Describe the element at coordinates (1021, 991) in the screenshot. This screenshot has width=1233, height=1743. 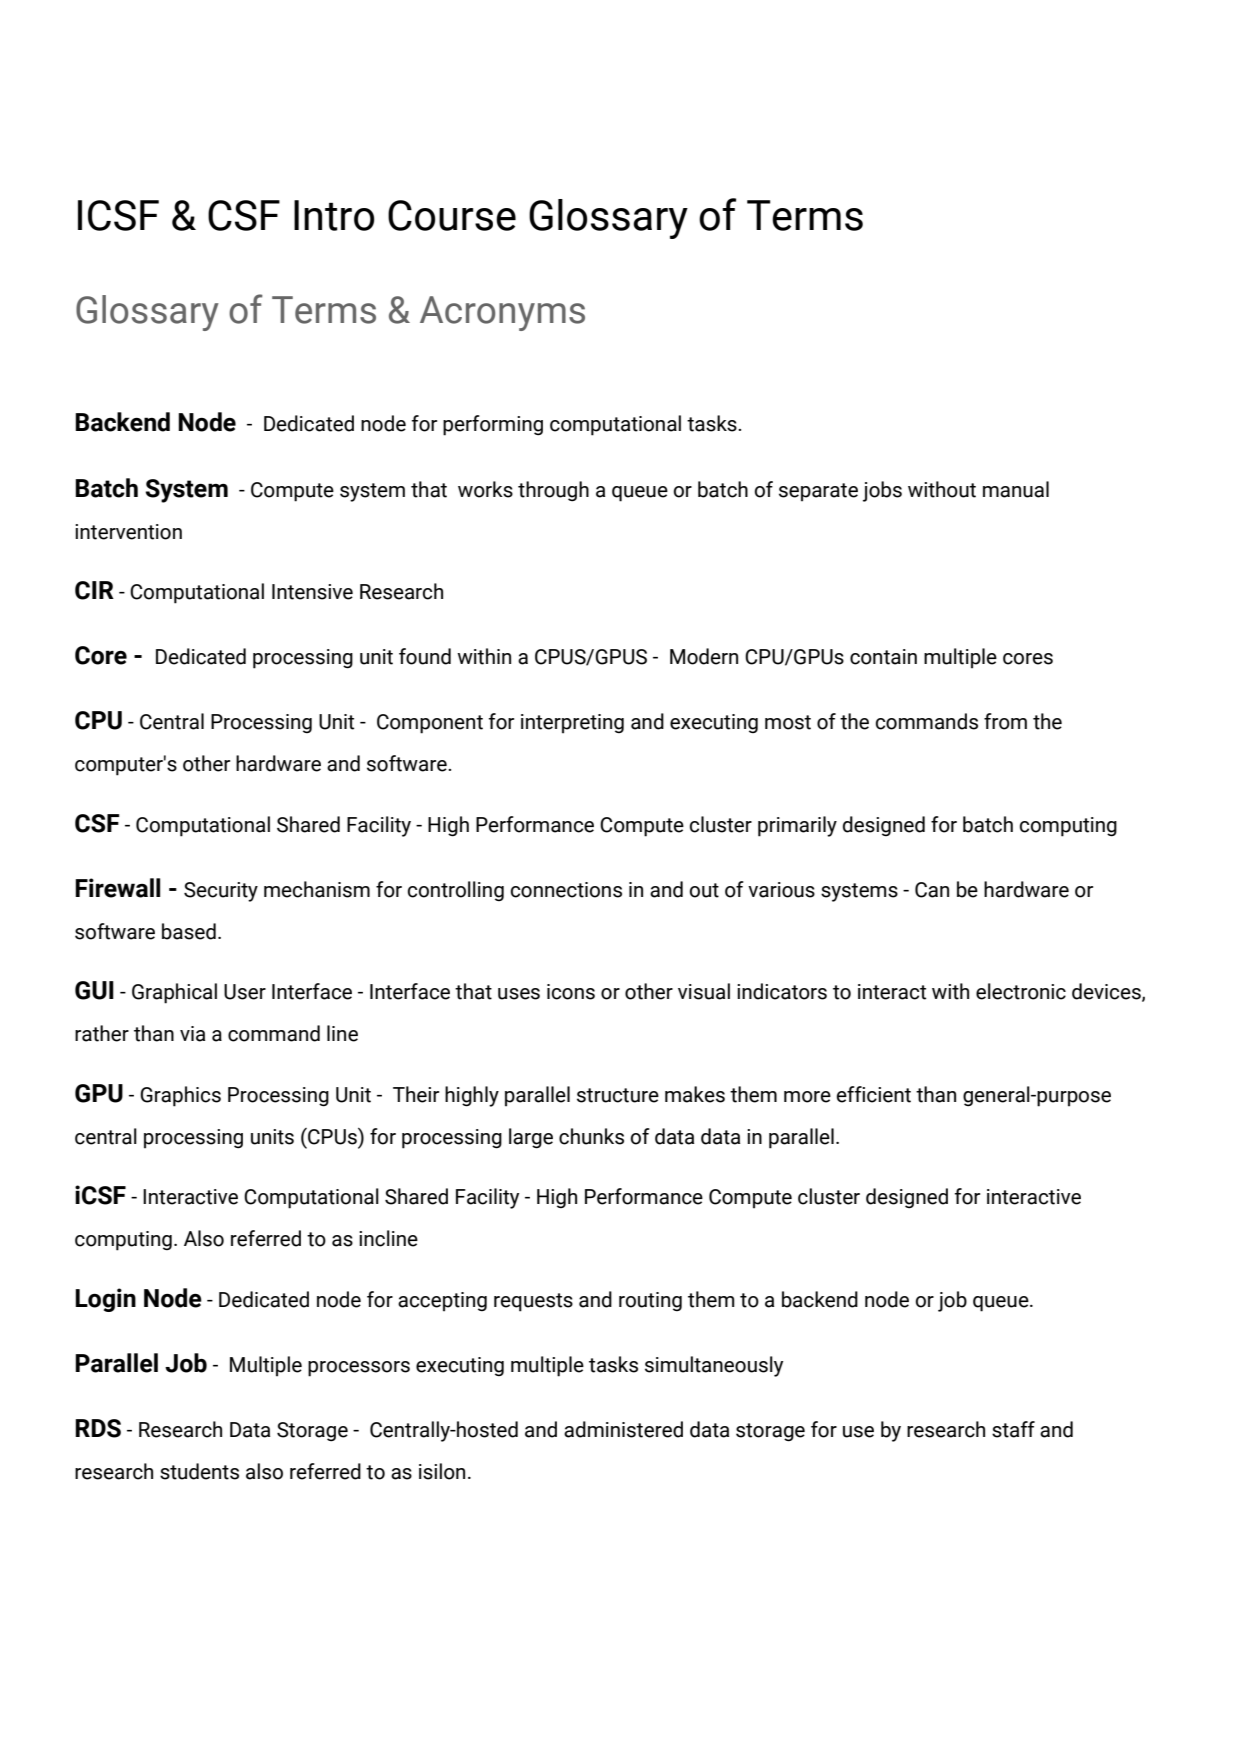
I see `electronic` at that location.
